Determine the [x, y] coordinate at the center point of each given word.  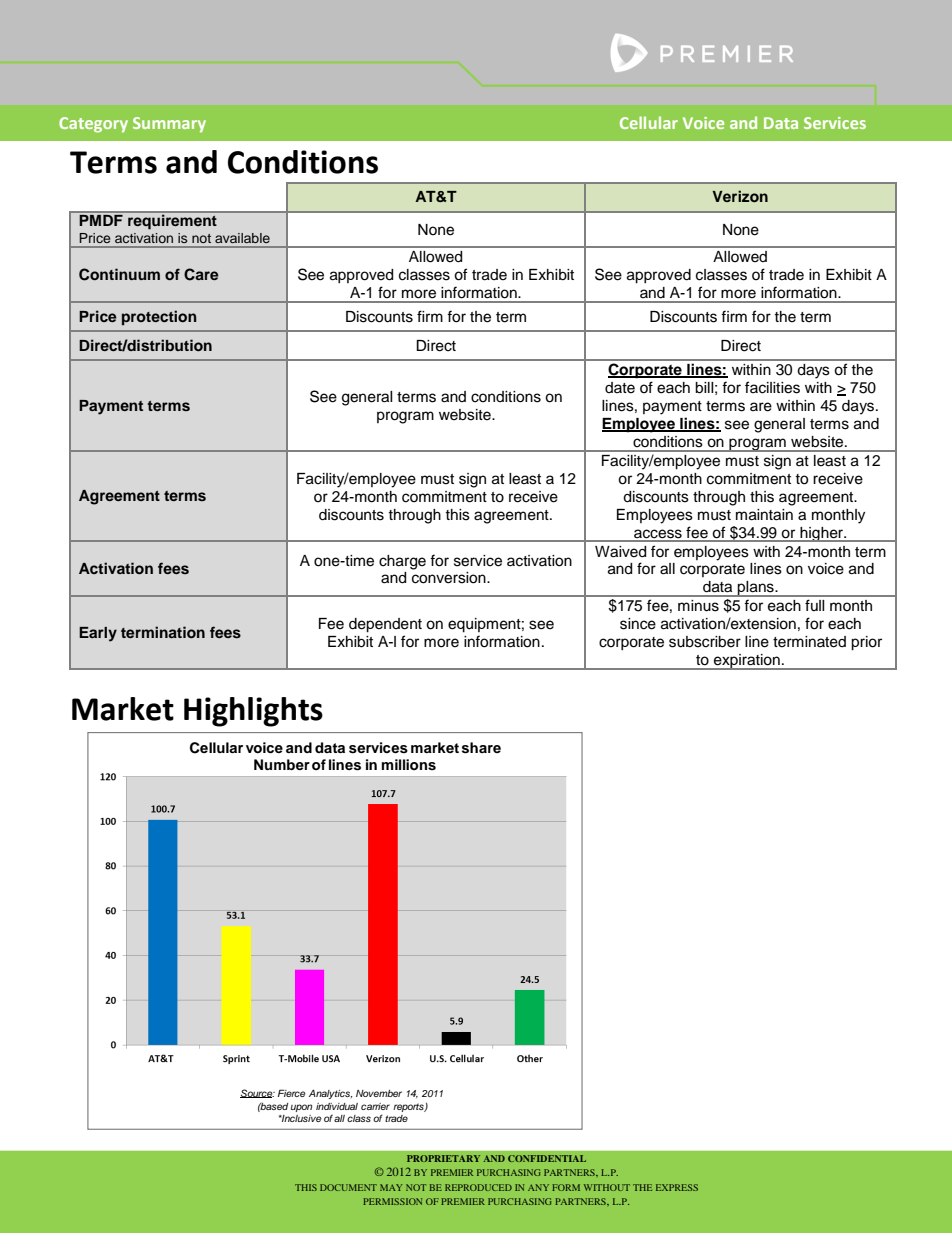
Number [282, 764]
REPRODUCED [478, 1187]
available [242, 238]
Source [257, 1093]
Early [98, 634]
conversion [450, 578]
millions [409, 765]
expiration [747, 662]
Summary [169, 125]
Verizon [740, 196]
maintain [764, 515]
